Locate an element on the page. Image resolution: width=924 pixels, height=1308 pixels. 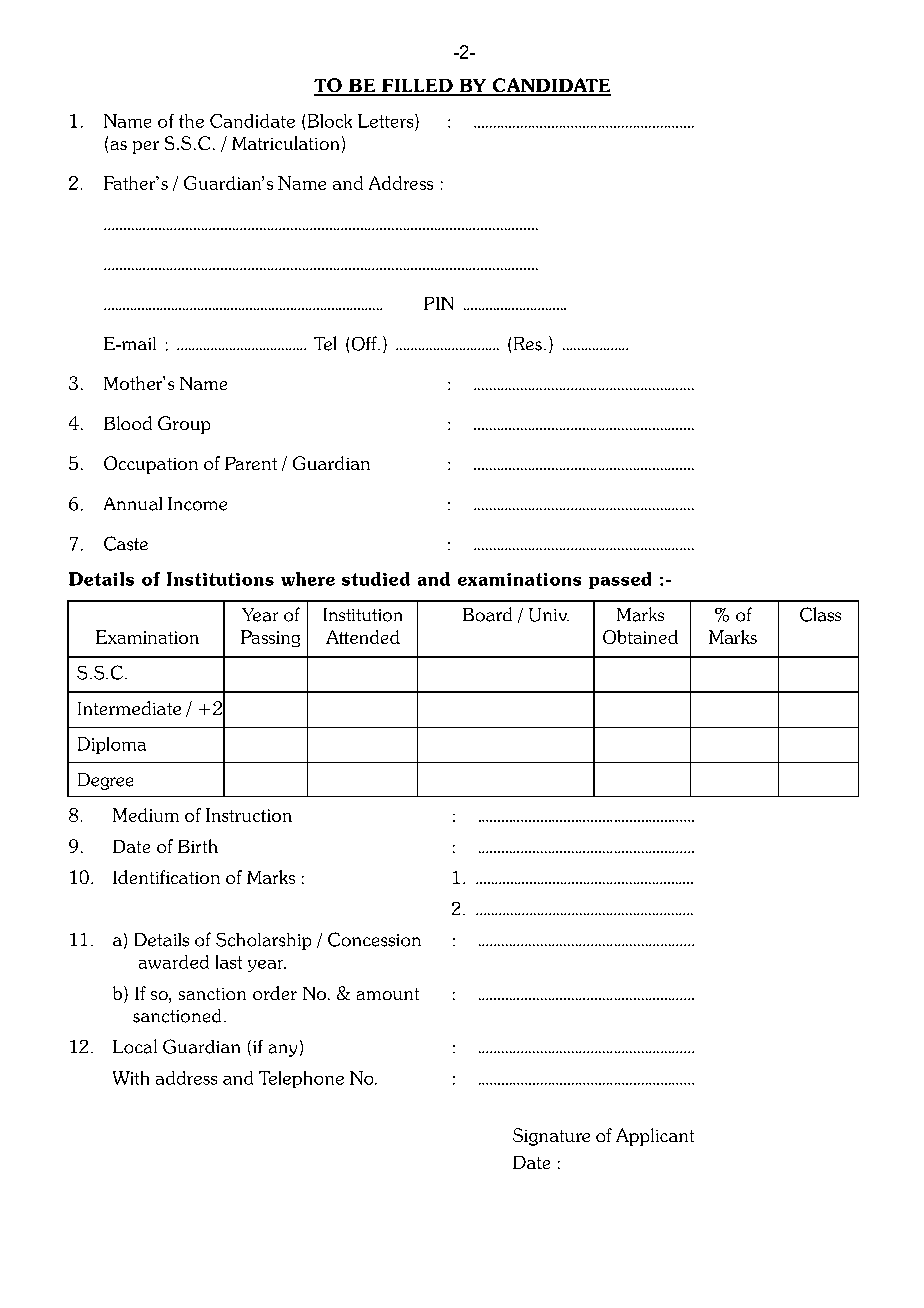
Off is located at coordinates (365, 343).
